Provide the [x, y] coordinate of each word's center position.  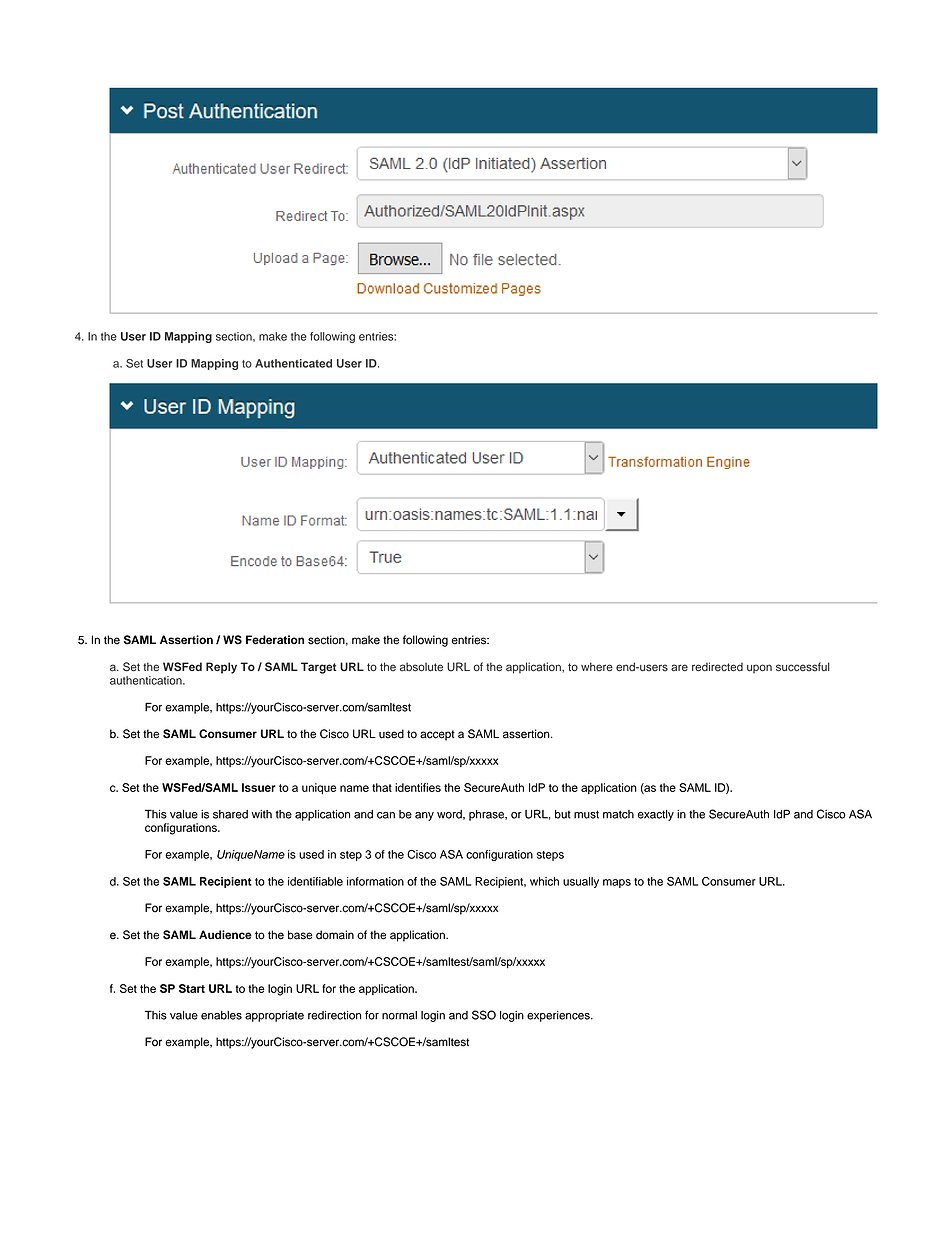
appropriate [274, 1016]
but [563, 814]
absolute [421, 667]
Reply [221, 668]
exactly [656, 815]
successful [803, 667]
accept [437, 735]
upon [759, 669]
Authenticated [293, 363]
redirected [717, 667]
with [262, 814]
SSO [484, 1015]
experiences [559, 1016]
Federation [275, 640]
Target [318, 668]
